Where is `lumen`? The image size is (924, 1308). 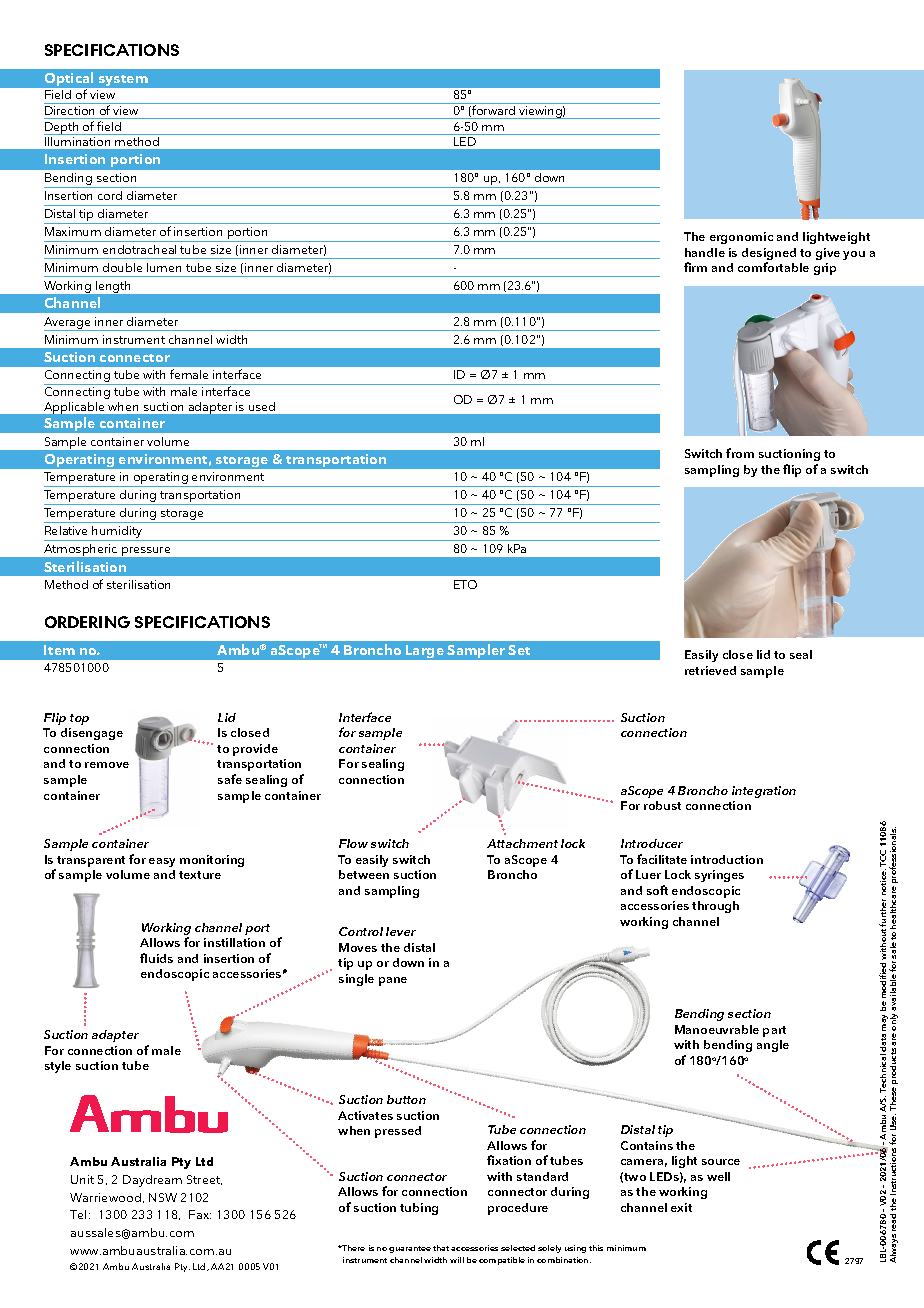
lumen is located at coordinates (164, 267).
